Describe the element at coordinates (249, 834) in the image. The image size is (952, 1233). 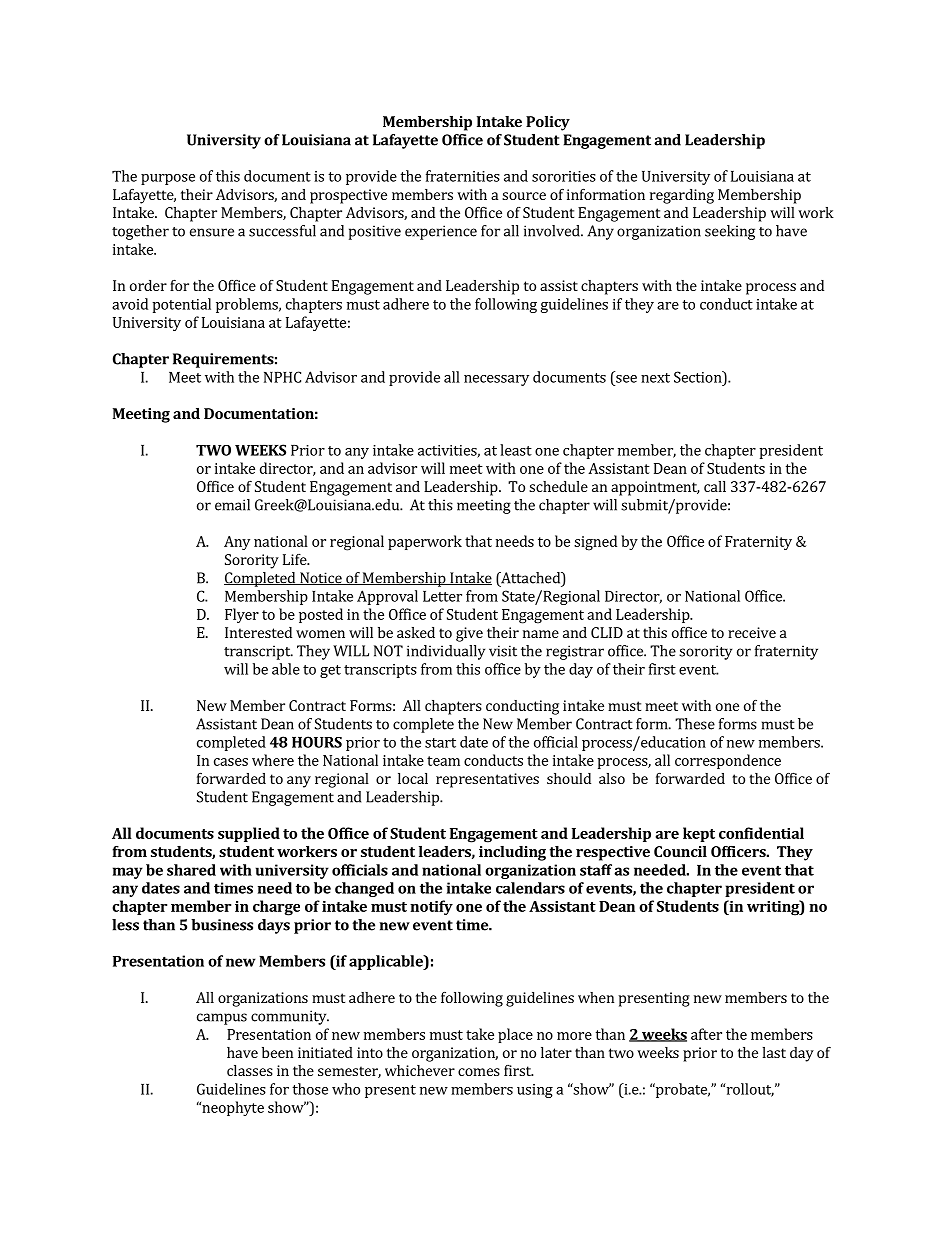
I see `supplied` at that location.
